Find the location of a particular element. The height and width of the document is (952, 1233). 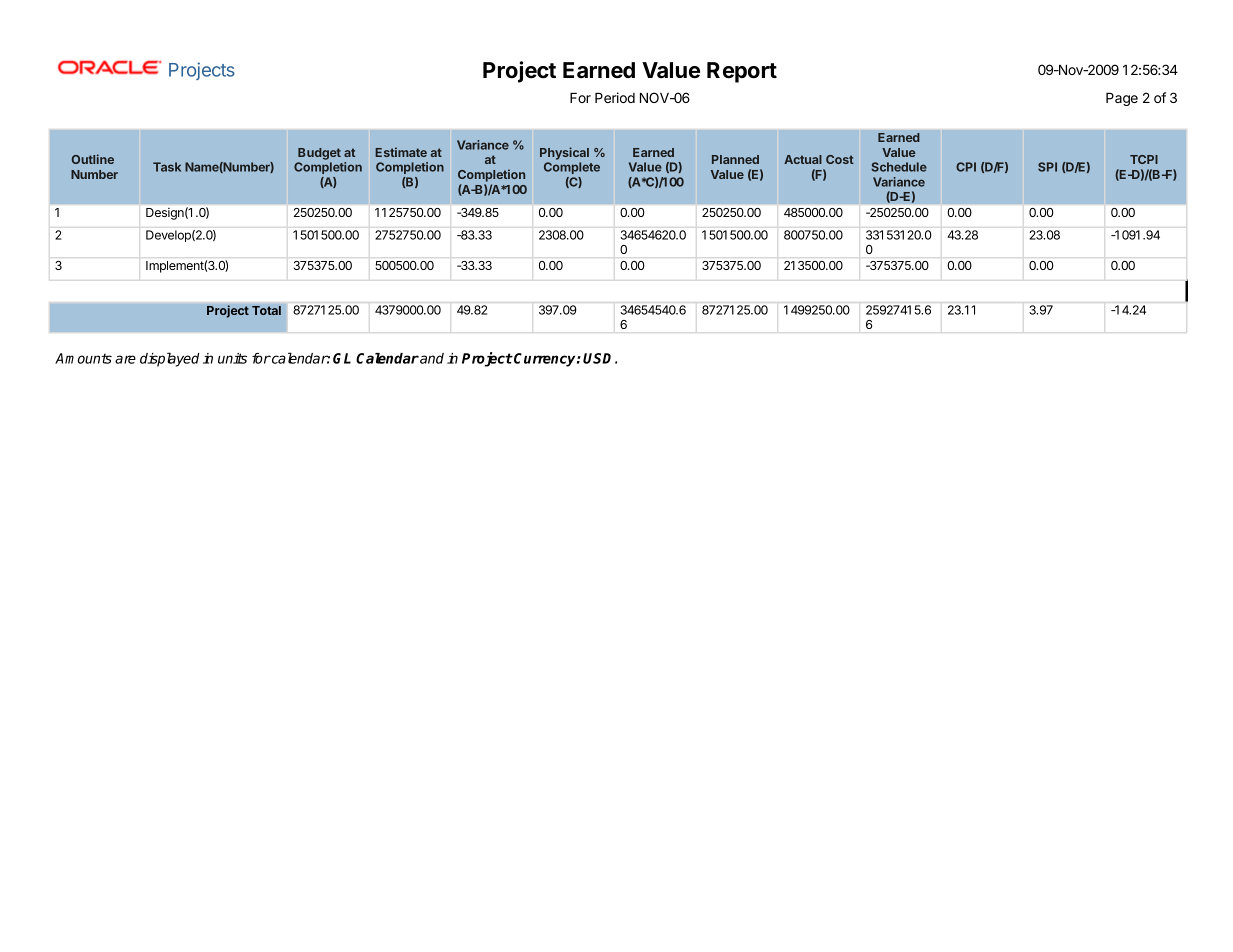

Task is located at coordinates (167, 167).
